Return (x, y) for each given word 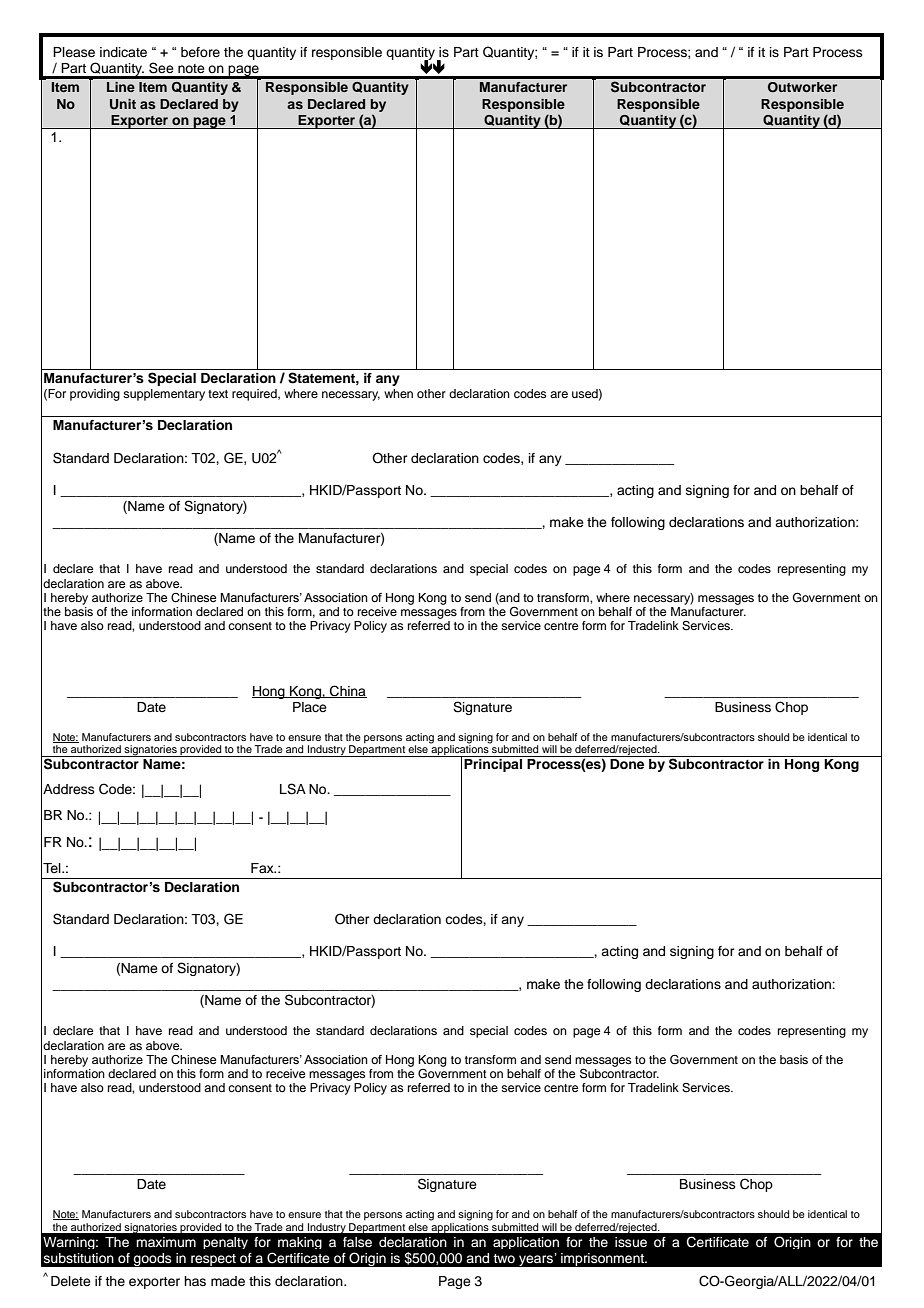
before (200, 52)
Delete (71, 1281)
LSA (293, 789)
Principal (493, 765)
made (228, 1281)
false (357, 1242)
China (347, 691)
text (218, 394)
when (398, 393)
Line (121, 87)
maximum (166, 1242)
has (195, 1281)
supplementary (164, 395)
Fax (263, 868)
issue (631, 1242)
